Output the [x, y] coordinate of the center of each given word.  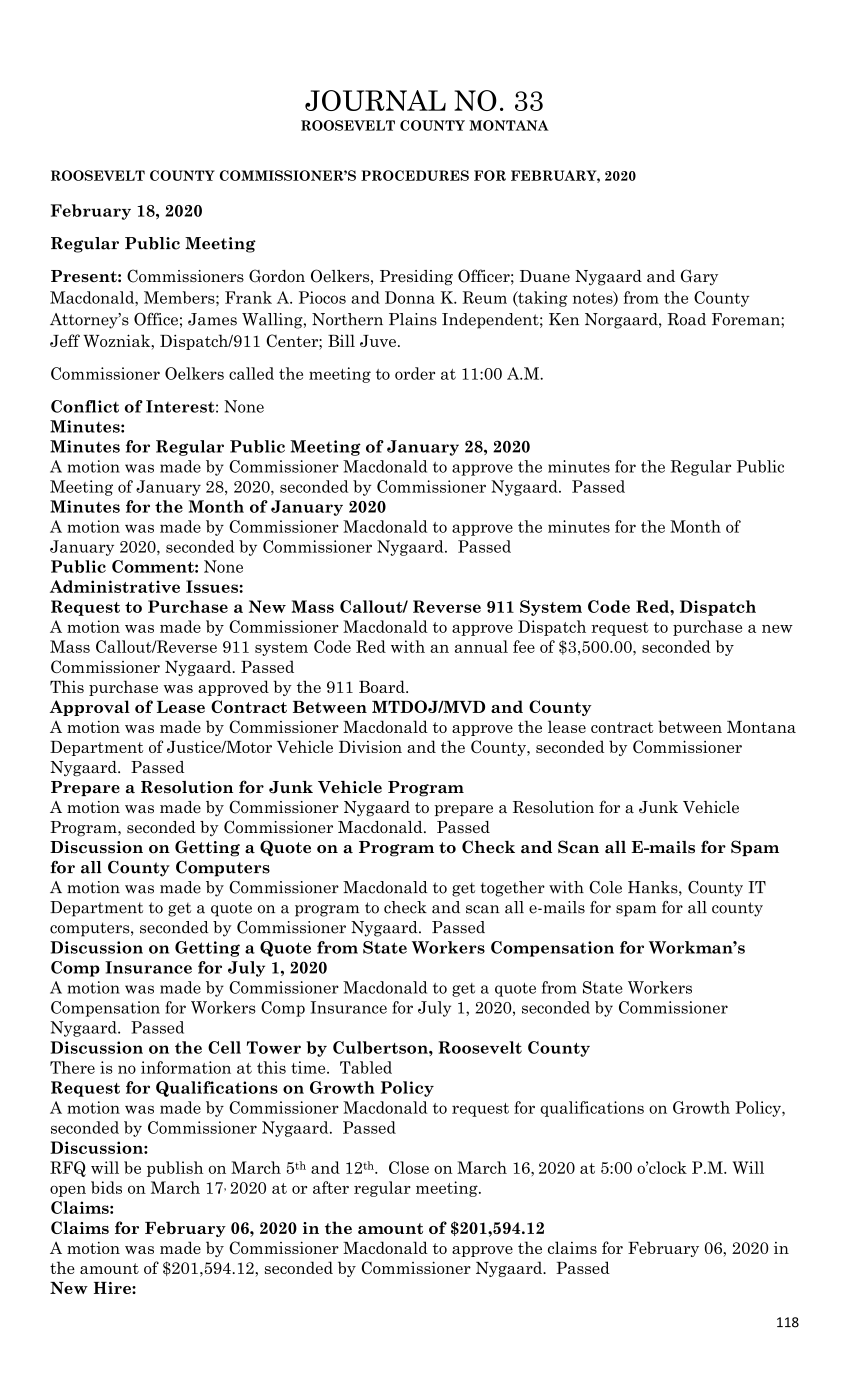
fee [524, 646]
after [331, 1187]
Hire [113, 1288]
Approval [90, 708]
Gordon [277, 275]
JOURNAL [375, 100]
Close [409, 1167]
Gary [699, 277]
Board [383, 686]
